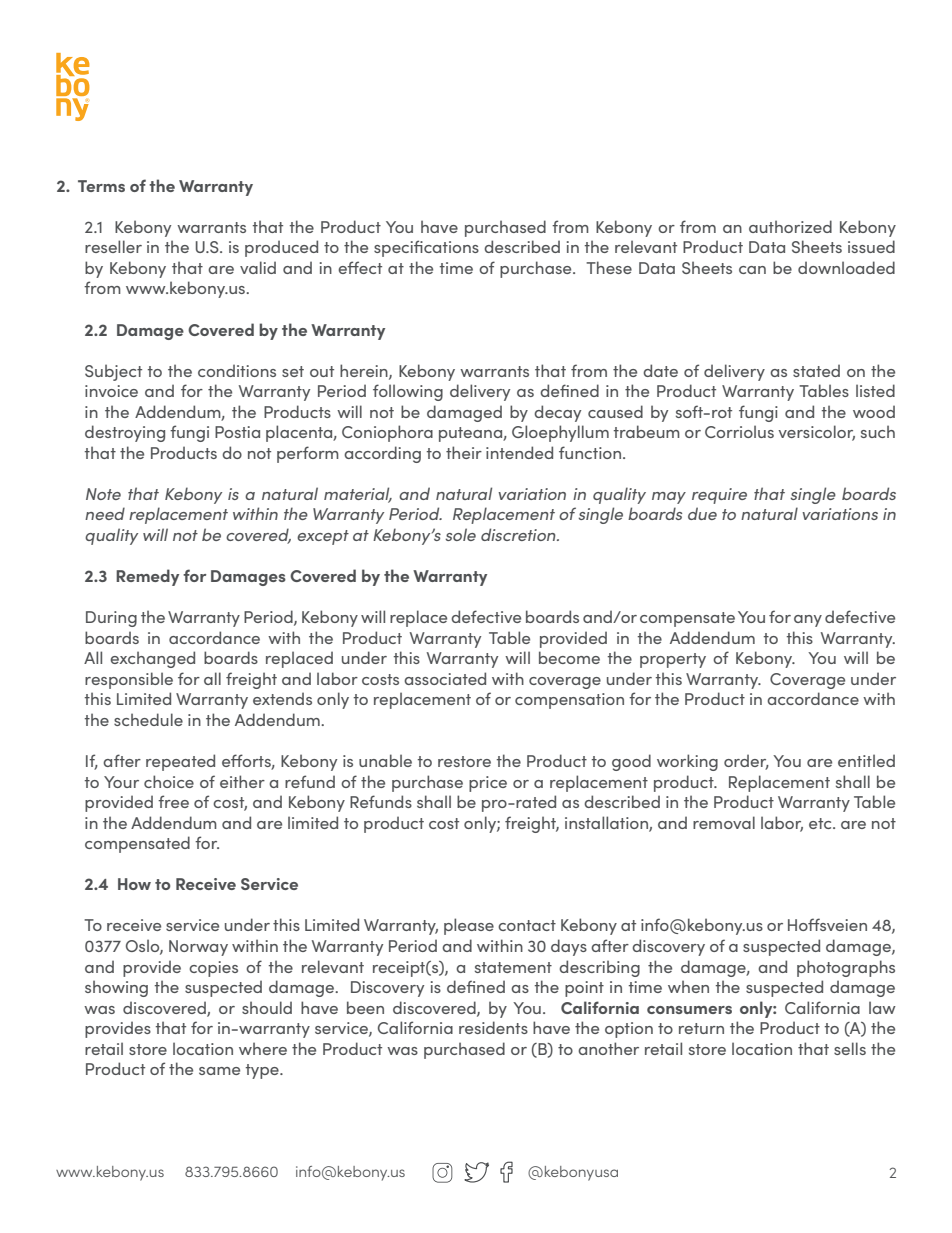 Image resolution: width=952 pixels, height=1233 pixels. What do you see at coordinates (746, 762) in the image?
I see `order` at bounding box center [746, 762].
